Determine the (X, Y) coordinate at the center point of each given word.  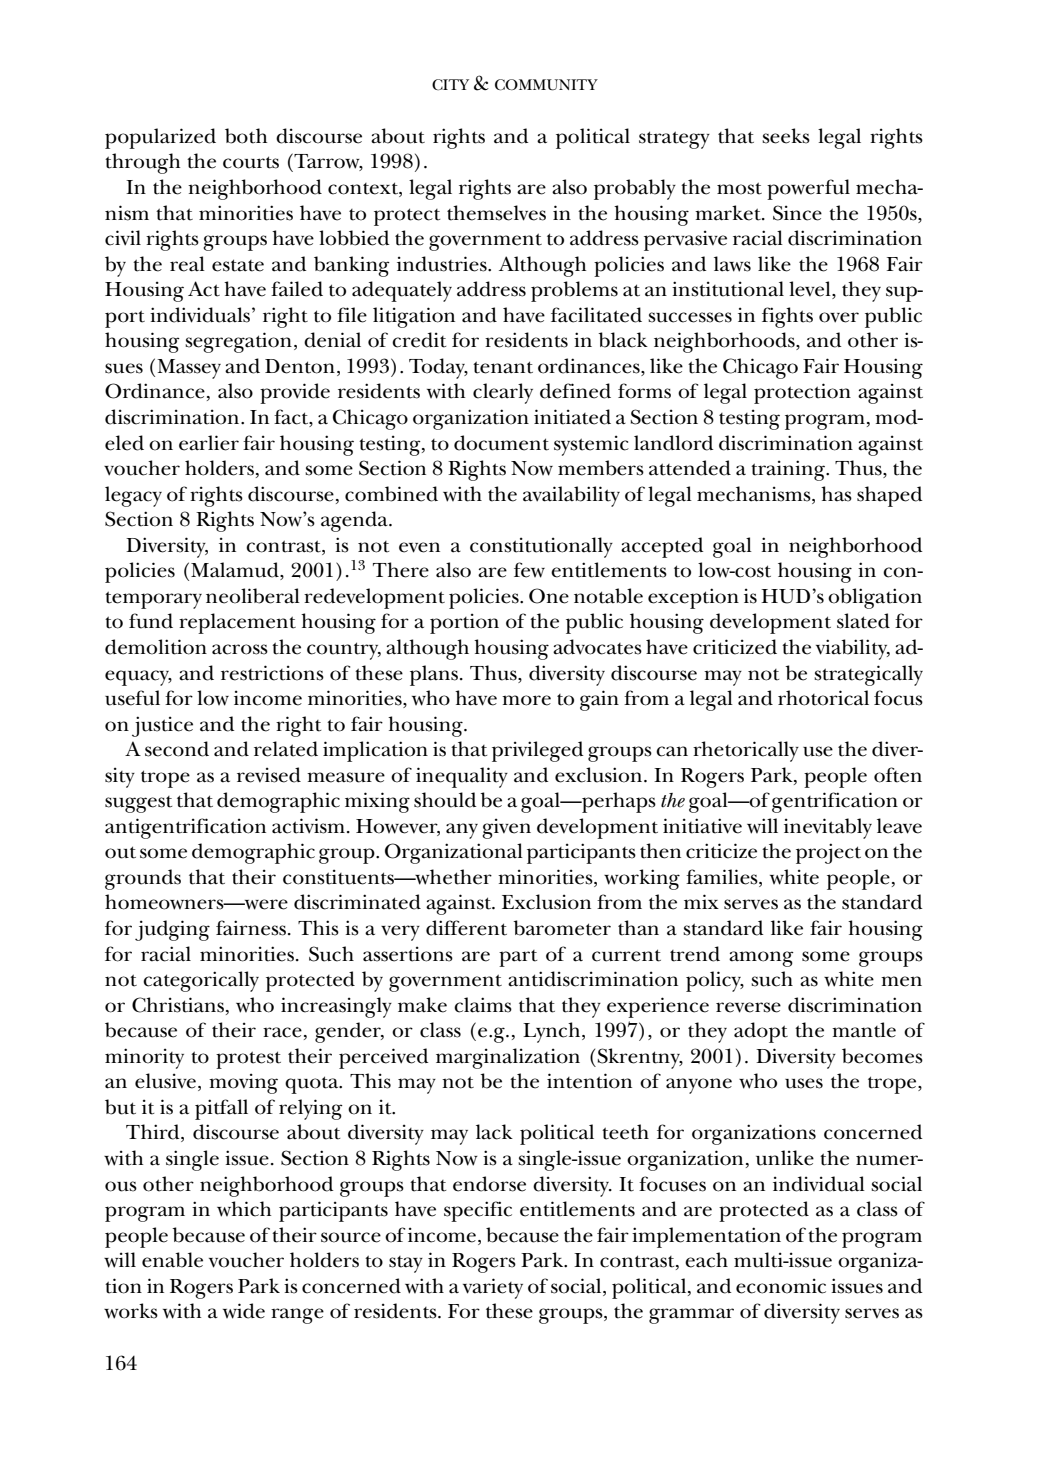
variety (493, 1288)
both (246, 136)
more (526, 700)
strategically (868, 675)
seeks (786, 136)
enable (172, 1260)
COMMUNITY (546, 85)
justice (162, 726)
